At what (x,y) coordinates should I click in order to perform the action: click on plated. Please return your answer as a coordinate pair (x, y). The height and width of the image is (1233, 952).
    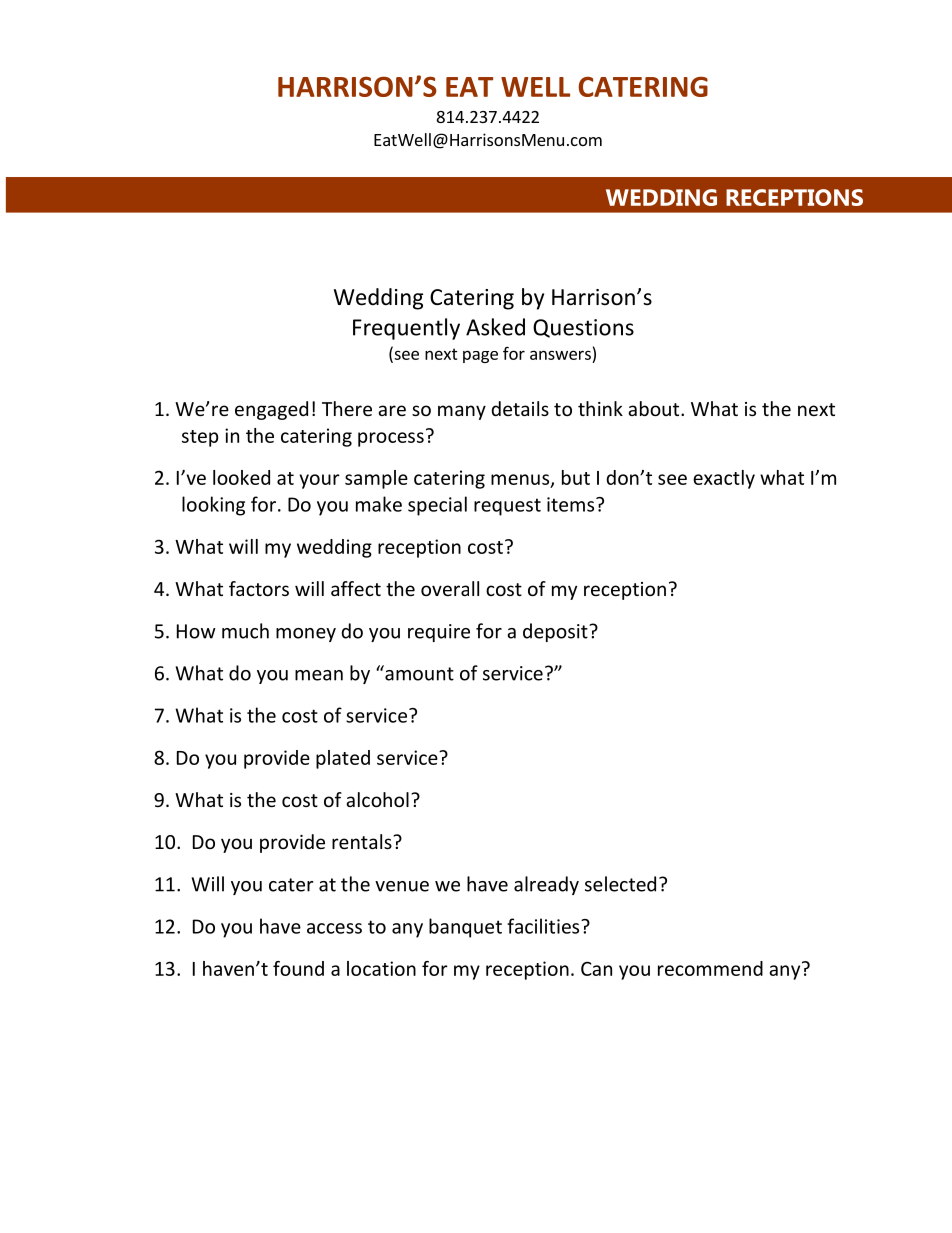
    Looking at the image, I should click on (343, 759).
